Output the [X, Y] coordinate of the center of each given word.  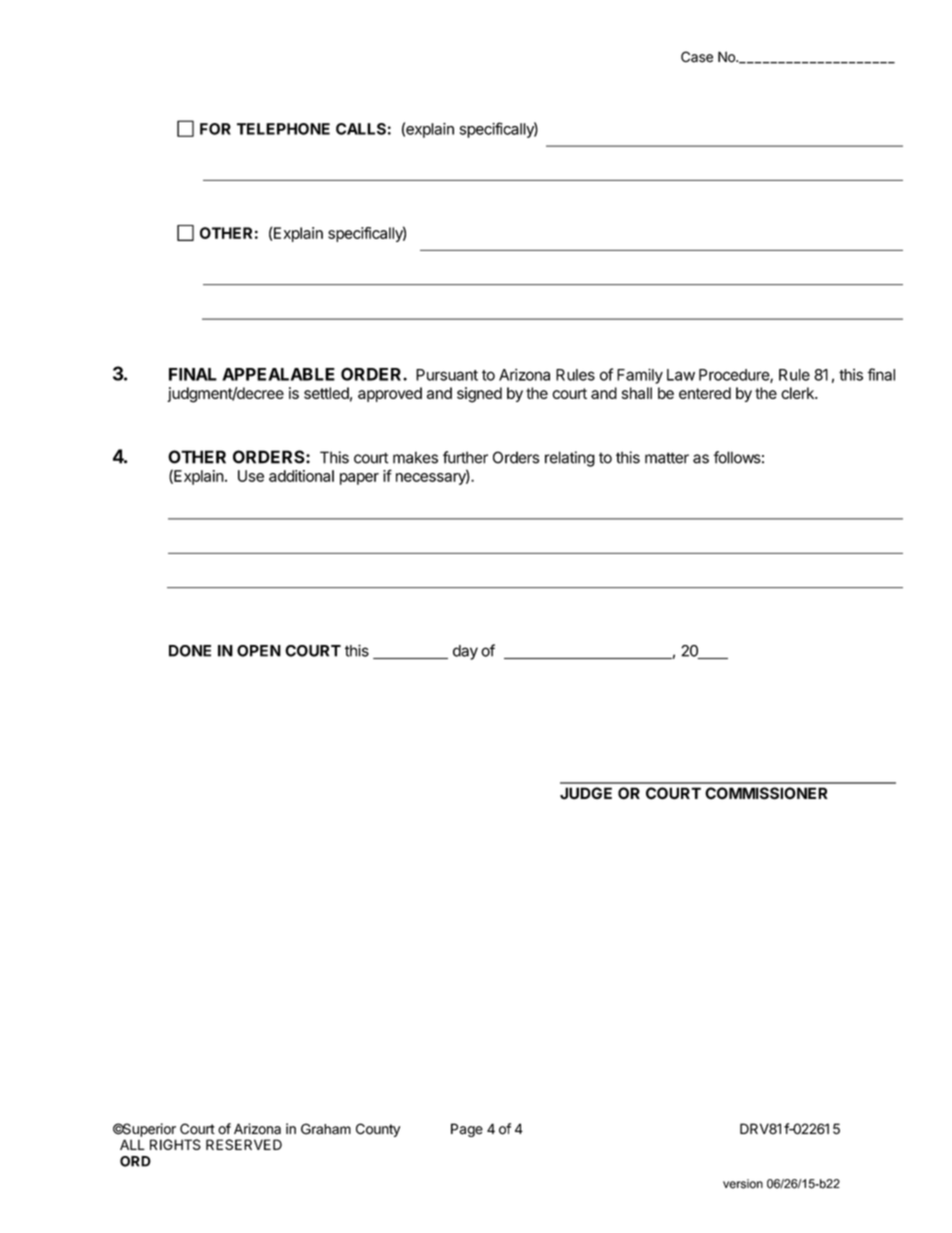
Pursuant [447, 375]
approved [390, 394]
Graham [326, 1129]
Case [697, 57]
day [465, 652]
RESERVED [244, 1144]
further [465, 457]
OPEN [259, 651]
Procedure [735, 376]
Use [251, 476]
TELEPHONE [283, 129]
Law [681, 375]
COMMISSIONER [766, 793]
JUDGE [586, 793]
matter [667, 458]
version [743, 1184]
